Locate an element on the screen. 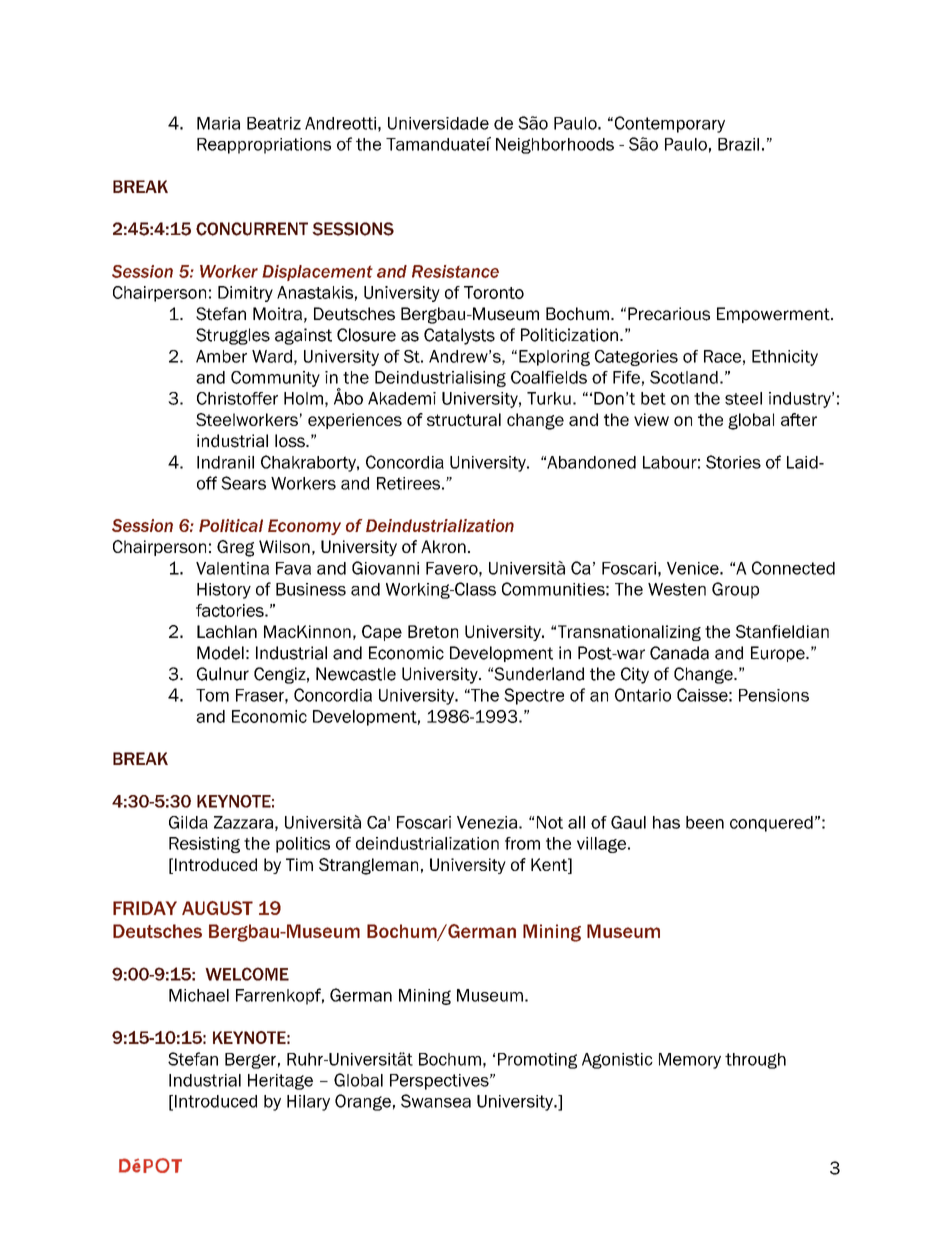  Memory is located at coordinates (690, 1061).
